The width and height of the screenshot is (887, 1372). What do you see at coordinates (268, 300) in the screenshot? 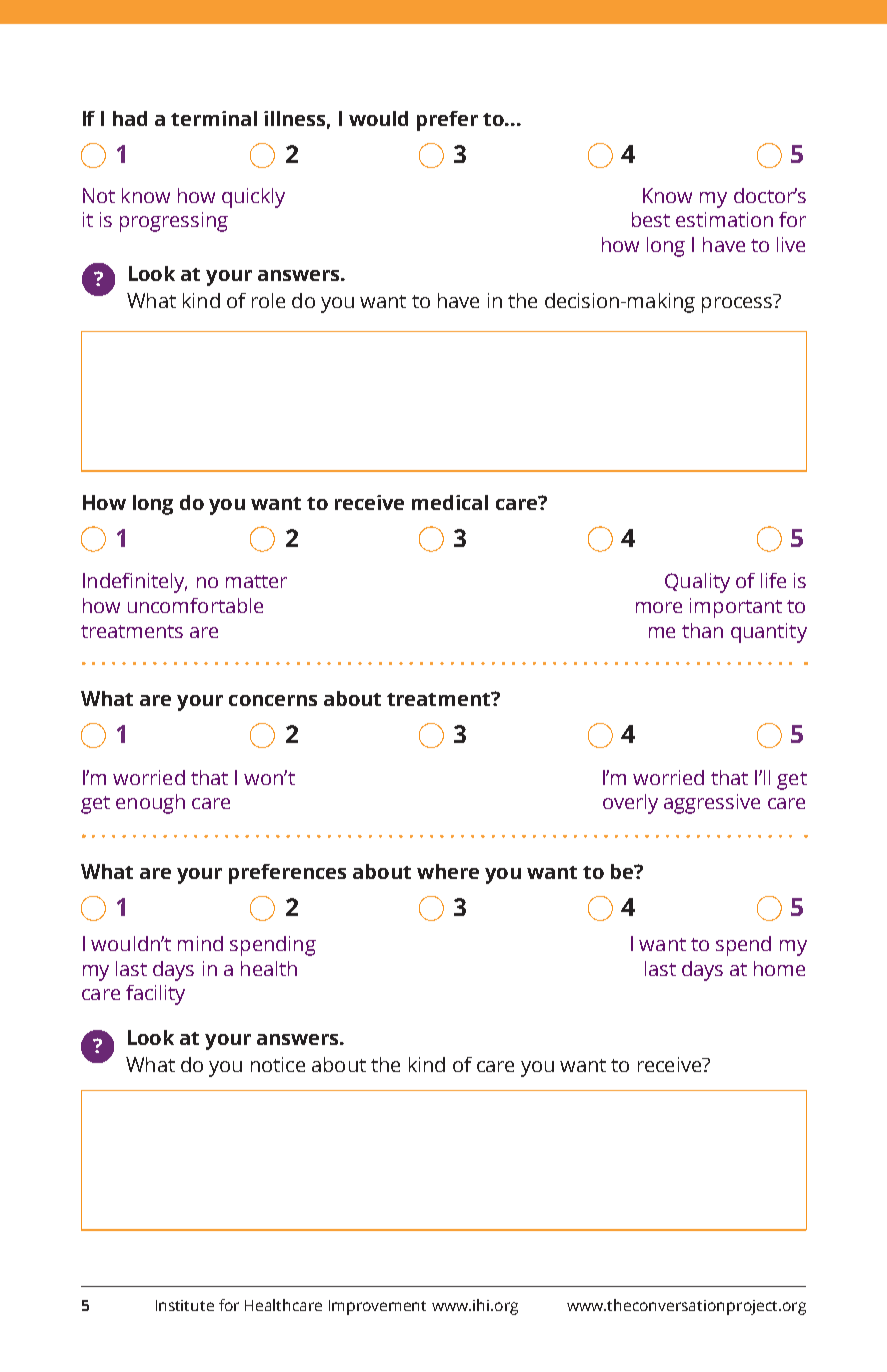
I see `role` at bounding box center [268, 300].
